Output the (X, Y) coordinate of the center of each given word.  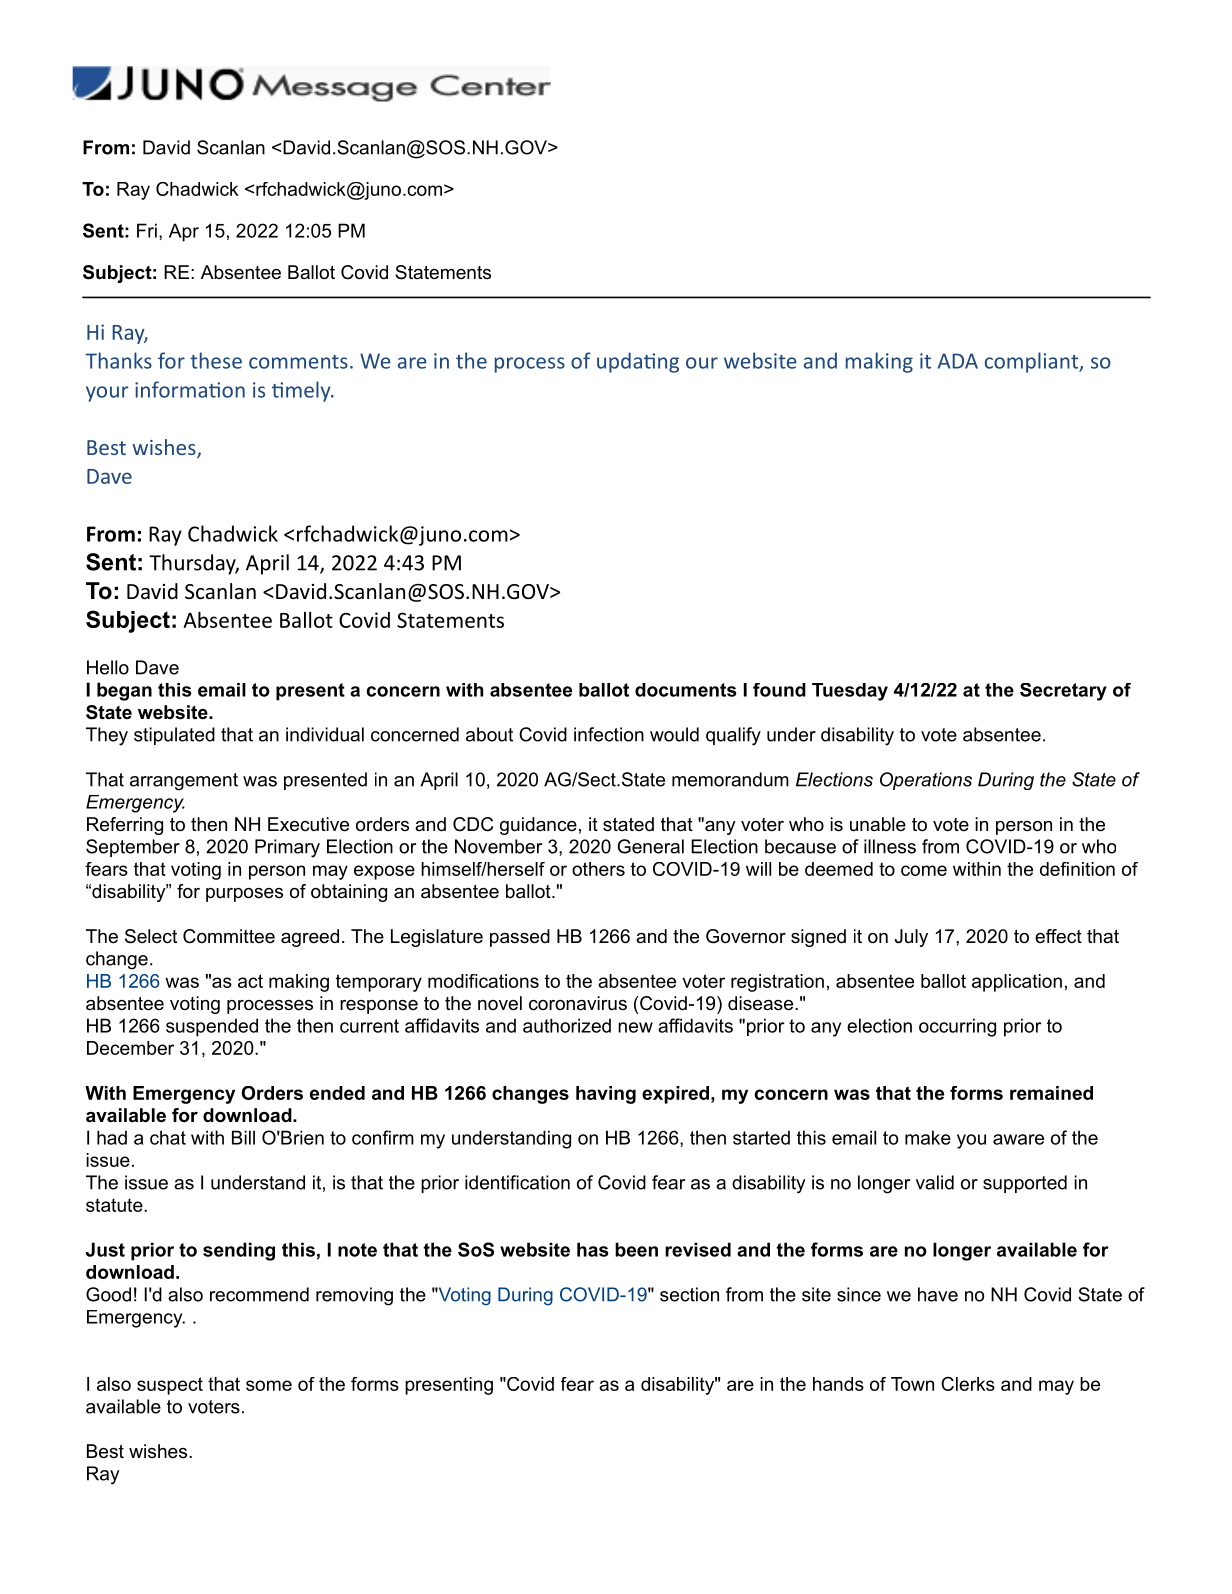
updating (638, 362)
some (269, 1385)
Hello (108, 667)
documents (686, 690)
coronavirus (578, 1003)
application (1017, 983)
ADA (958, 361)
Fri (147, 230)
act (250, 981)
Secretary (1063, 692)
